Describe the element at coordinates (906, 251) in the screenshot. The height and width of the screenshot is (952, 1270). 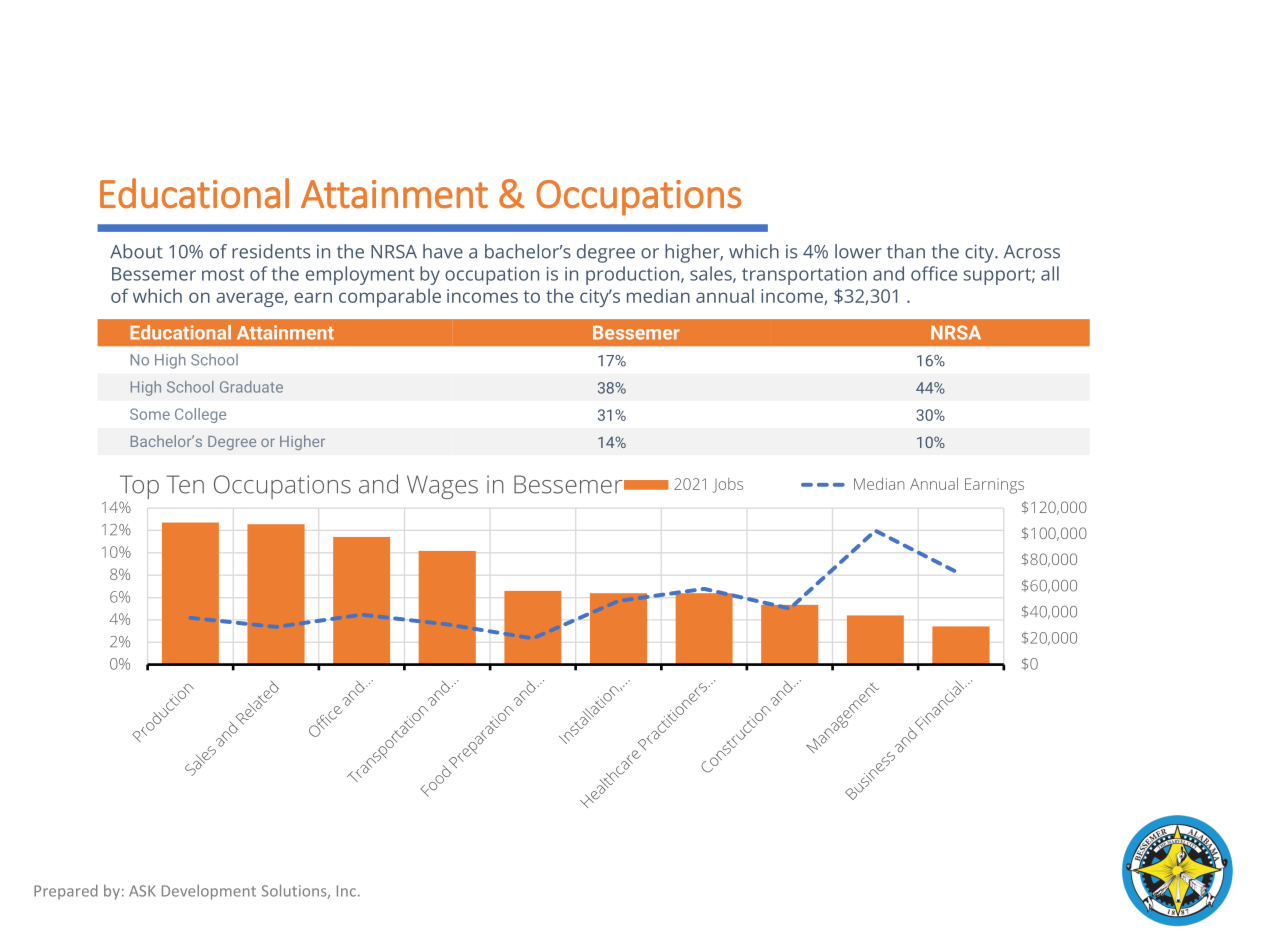
I see `than` at that location.
